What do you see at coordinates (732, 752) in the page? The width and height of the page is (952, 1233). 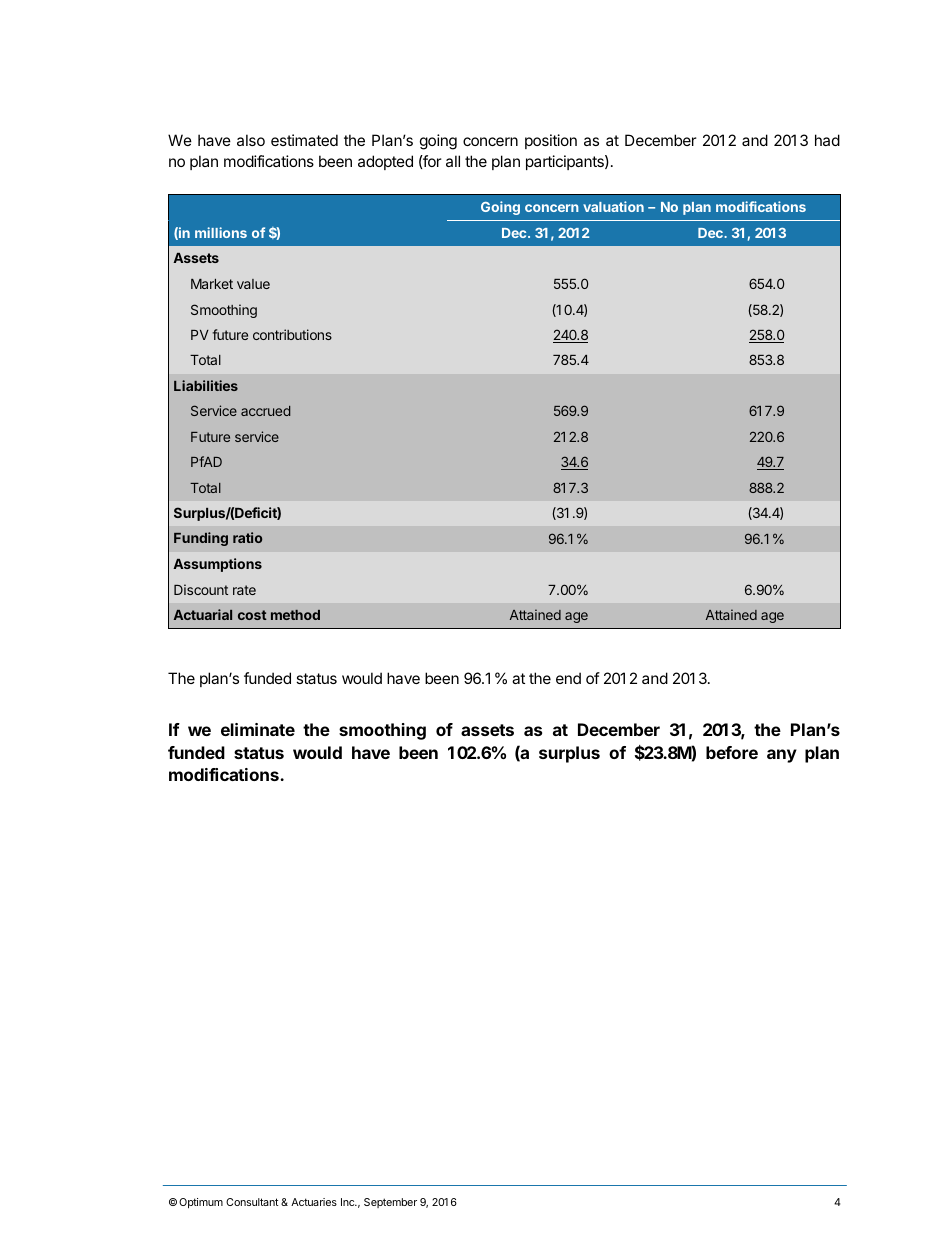 I see `before` at bounding box center [732, 752].
